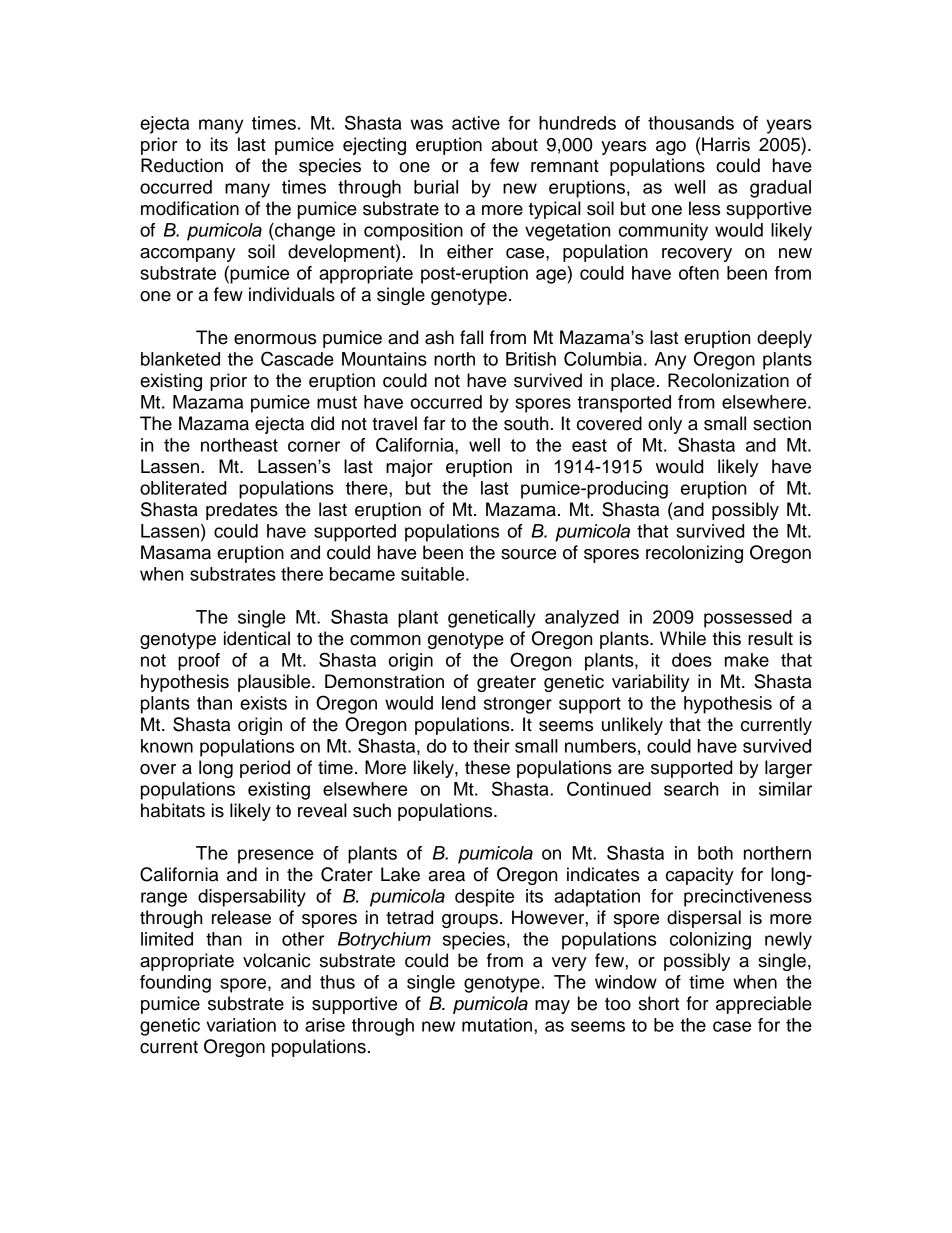  What do you see at coordinates (241, 1025) in the screenshot?
I see `variation` at bounding box center [241, 1025].
